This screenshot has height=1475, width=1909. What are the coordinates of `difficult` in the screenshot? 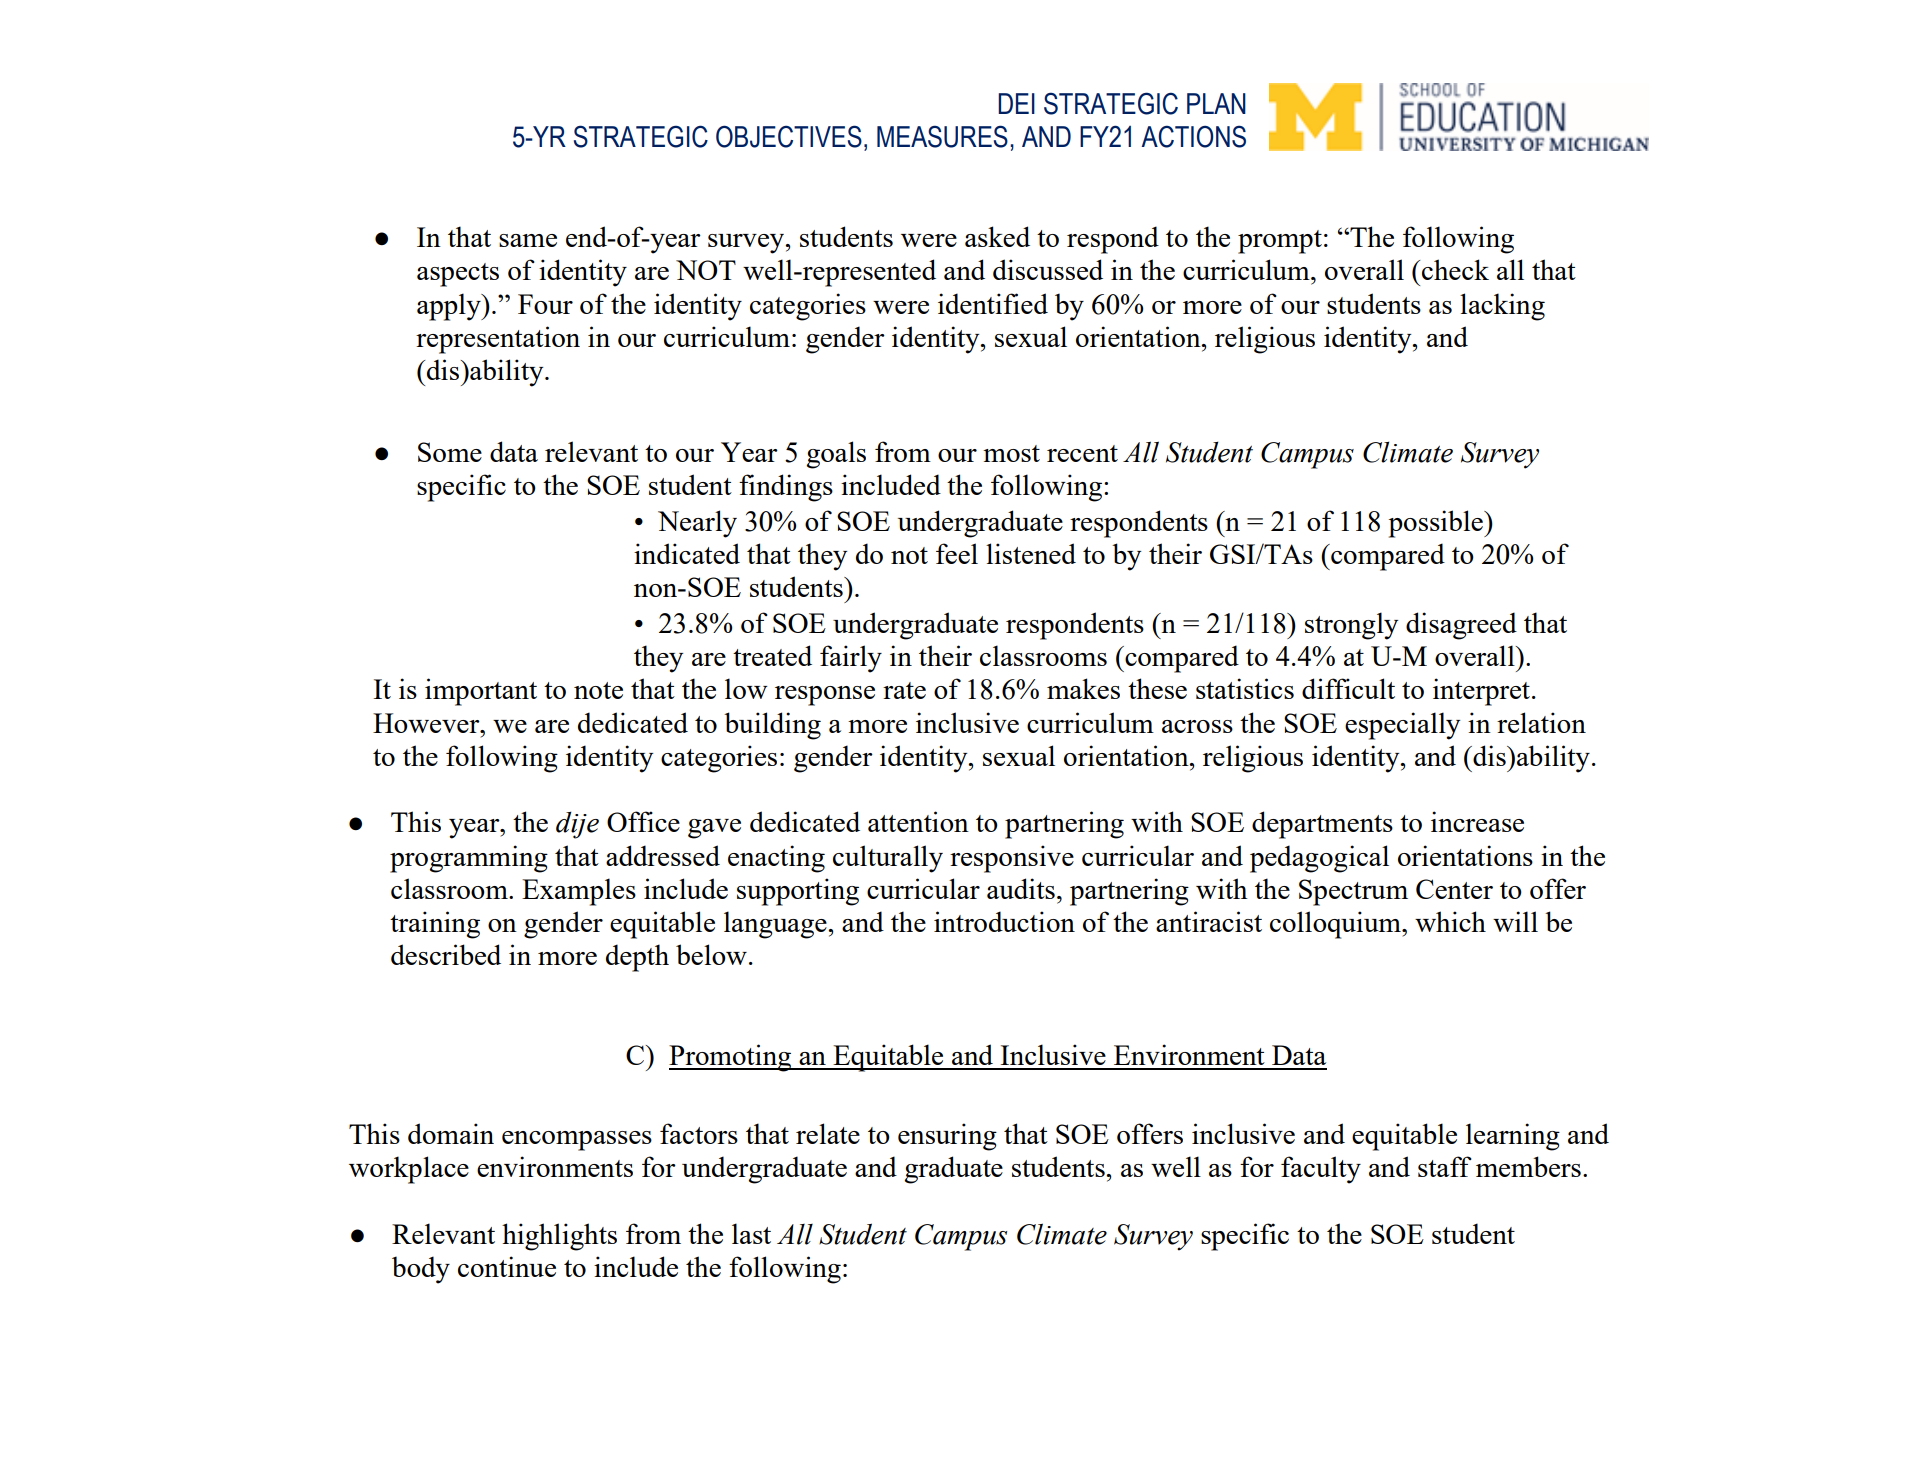 It's located at (1348, 688).
